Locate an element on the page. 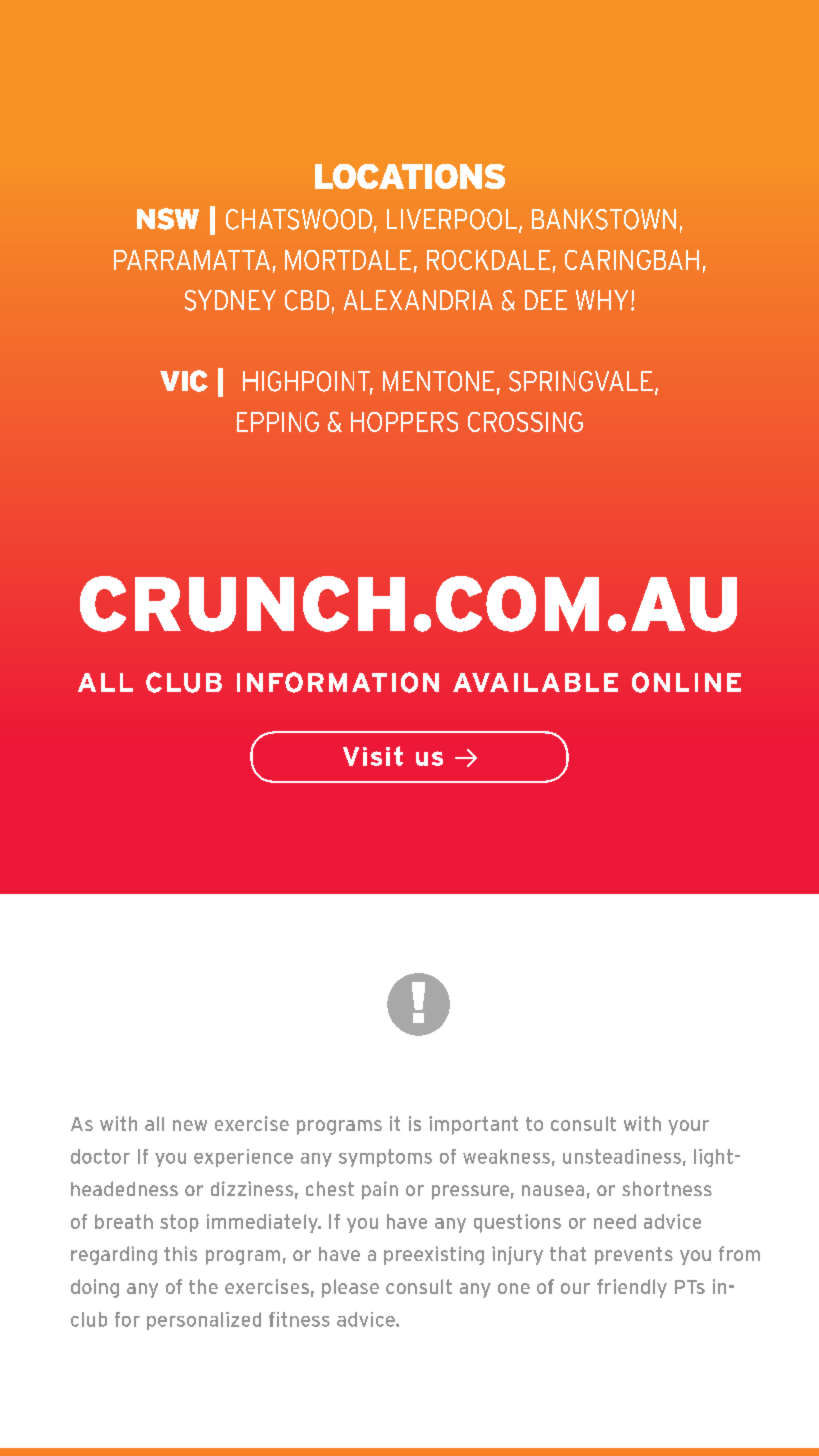 This page has height=1456, width=819. ONLINE is located at coordinates (686, 682).
